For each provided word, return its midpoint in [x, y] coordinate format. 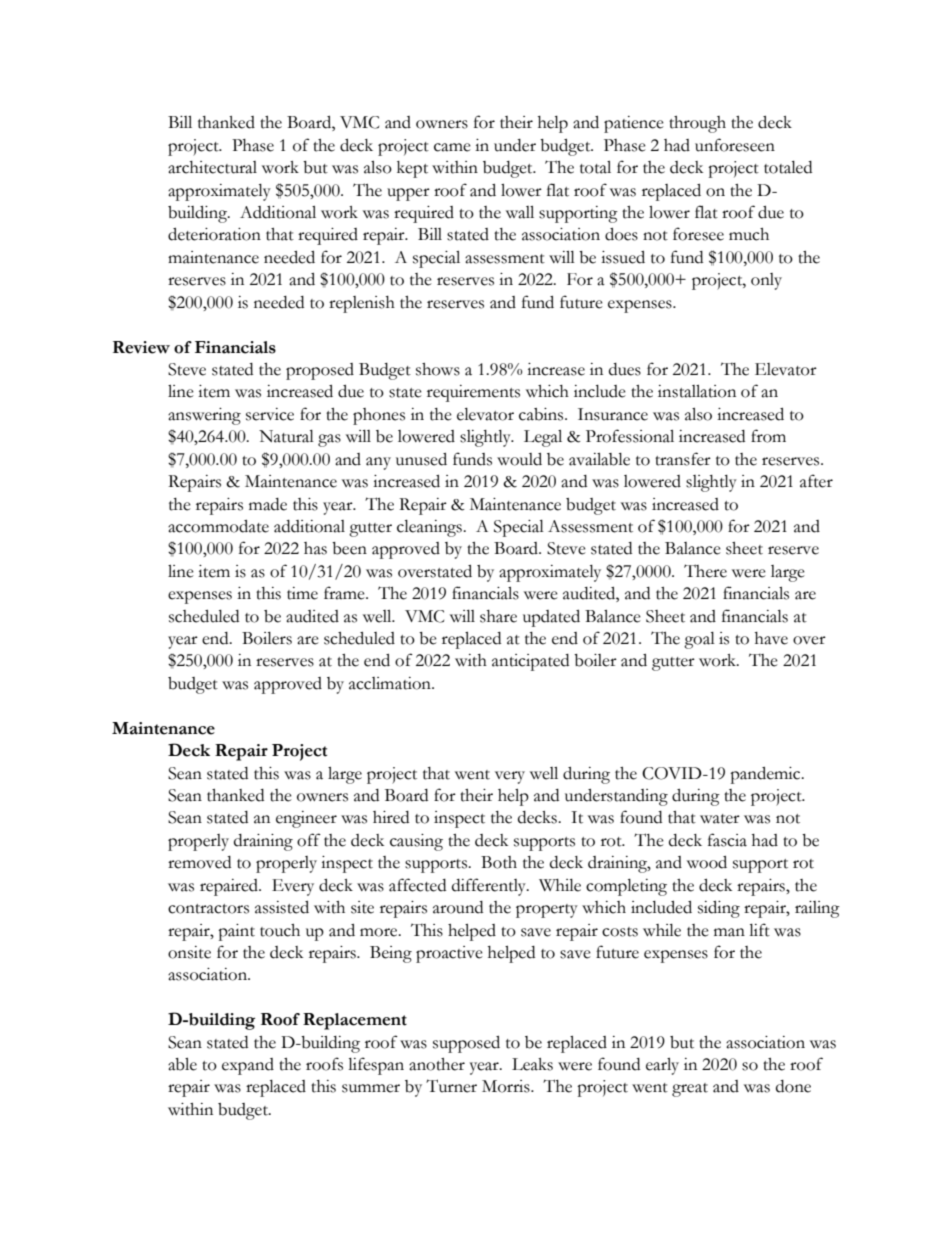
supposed [466, 1044]
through [697, 124]
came [452, 147]
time [302, 593]
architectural [212, 167]
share [498, 616]
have [771, 638]
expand [248, 1066]
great [690, 1090]
